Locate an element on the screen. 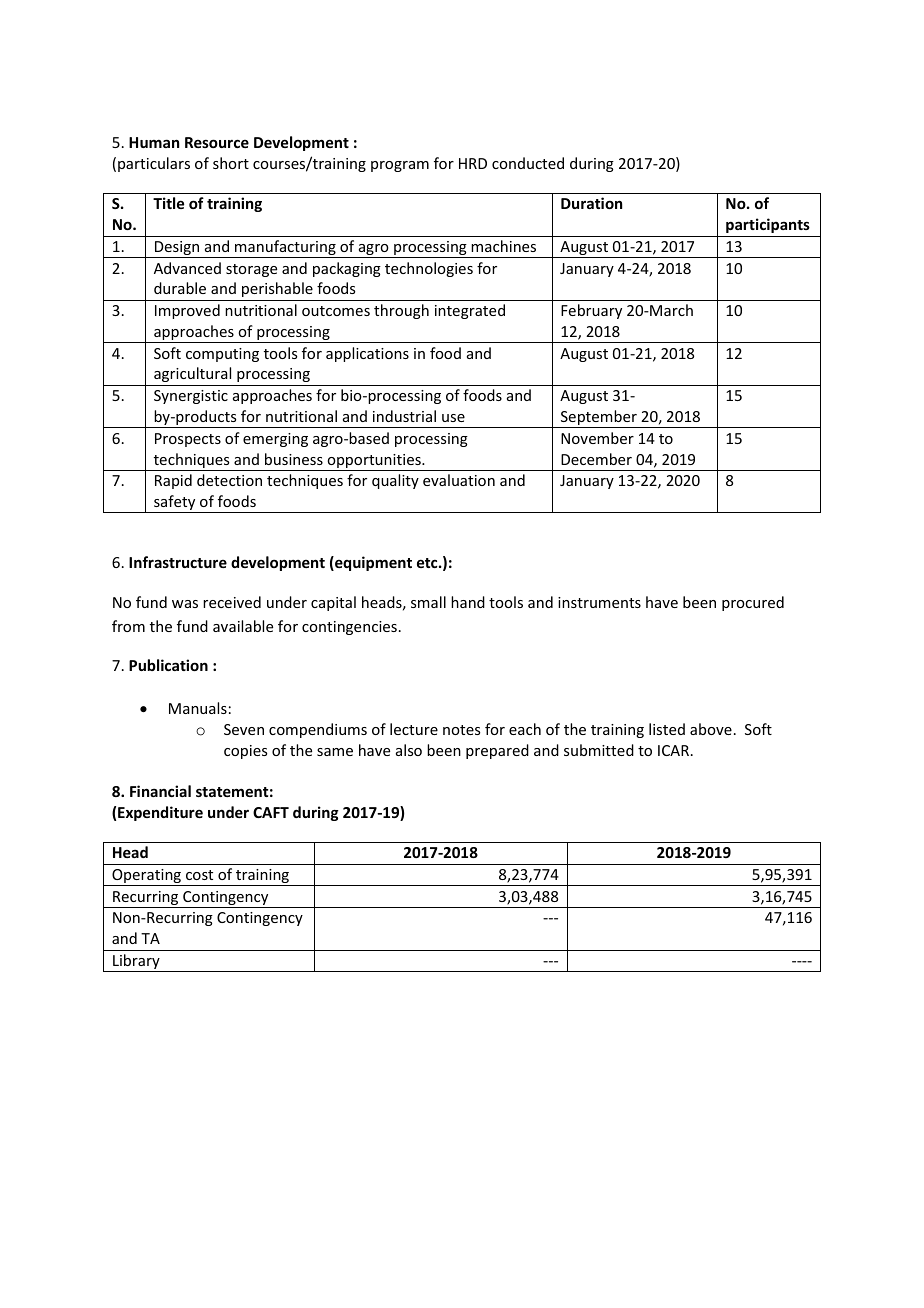  Duration is located at coordinates (591, 203).
